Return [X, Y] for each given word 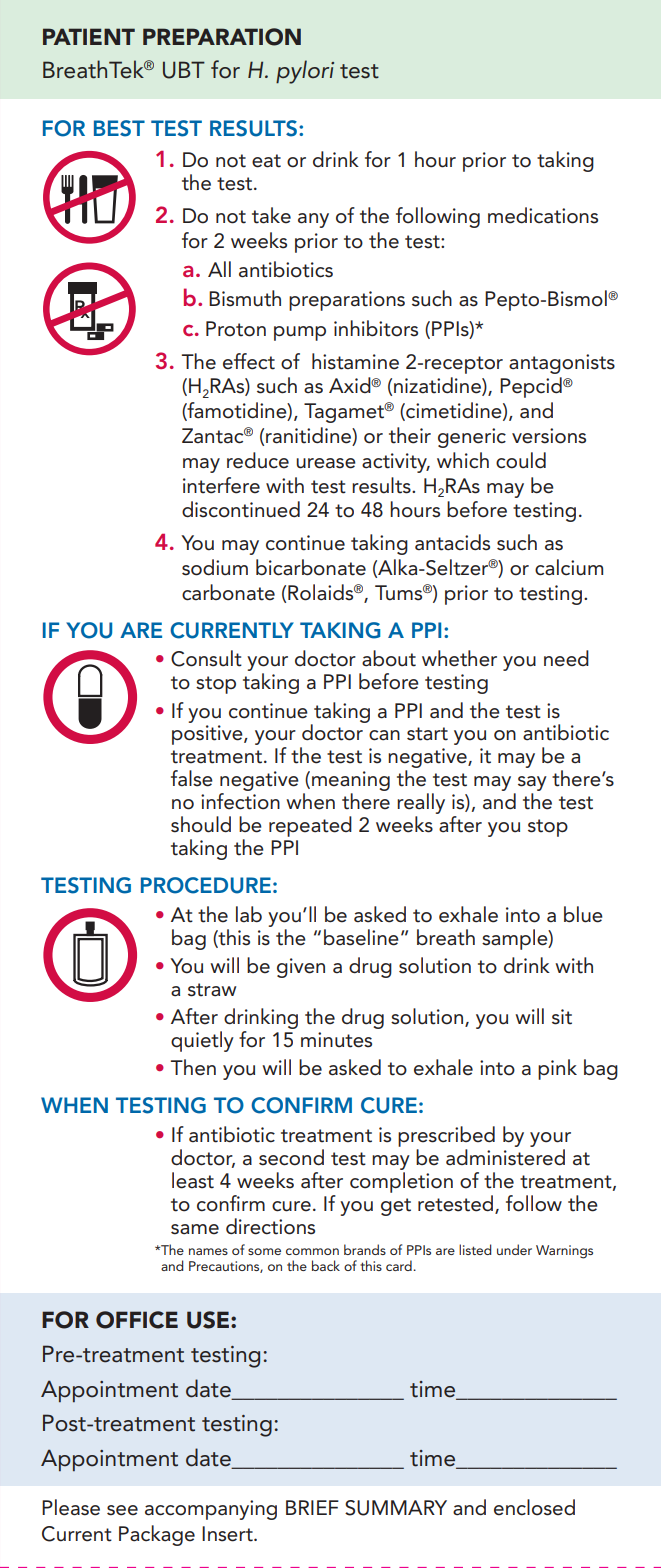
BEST [119, 128]
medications [543, 215]
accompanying [211, 1510]
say [531, 785]
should [201, 824]
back [326, 1265]
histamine [355, 361]
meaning [351, 782]
